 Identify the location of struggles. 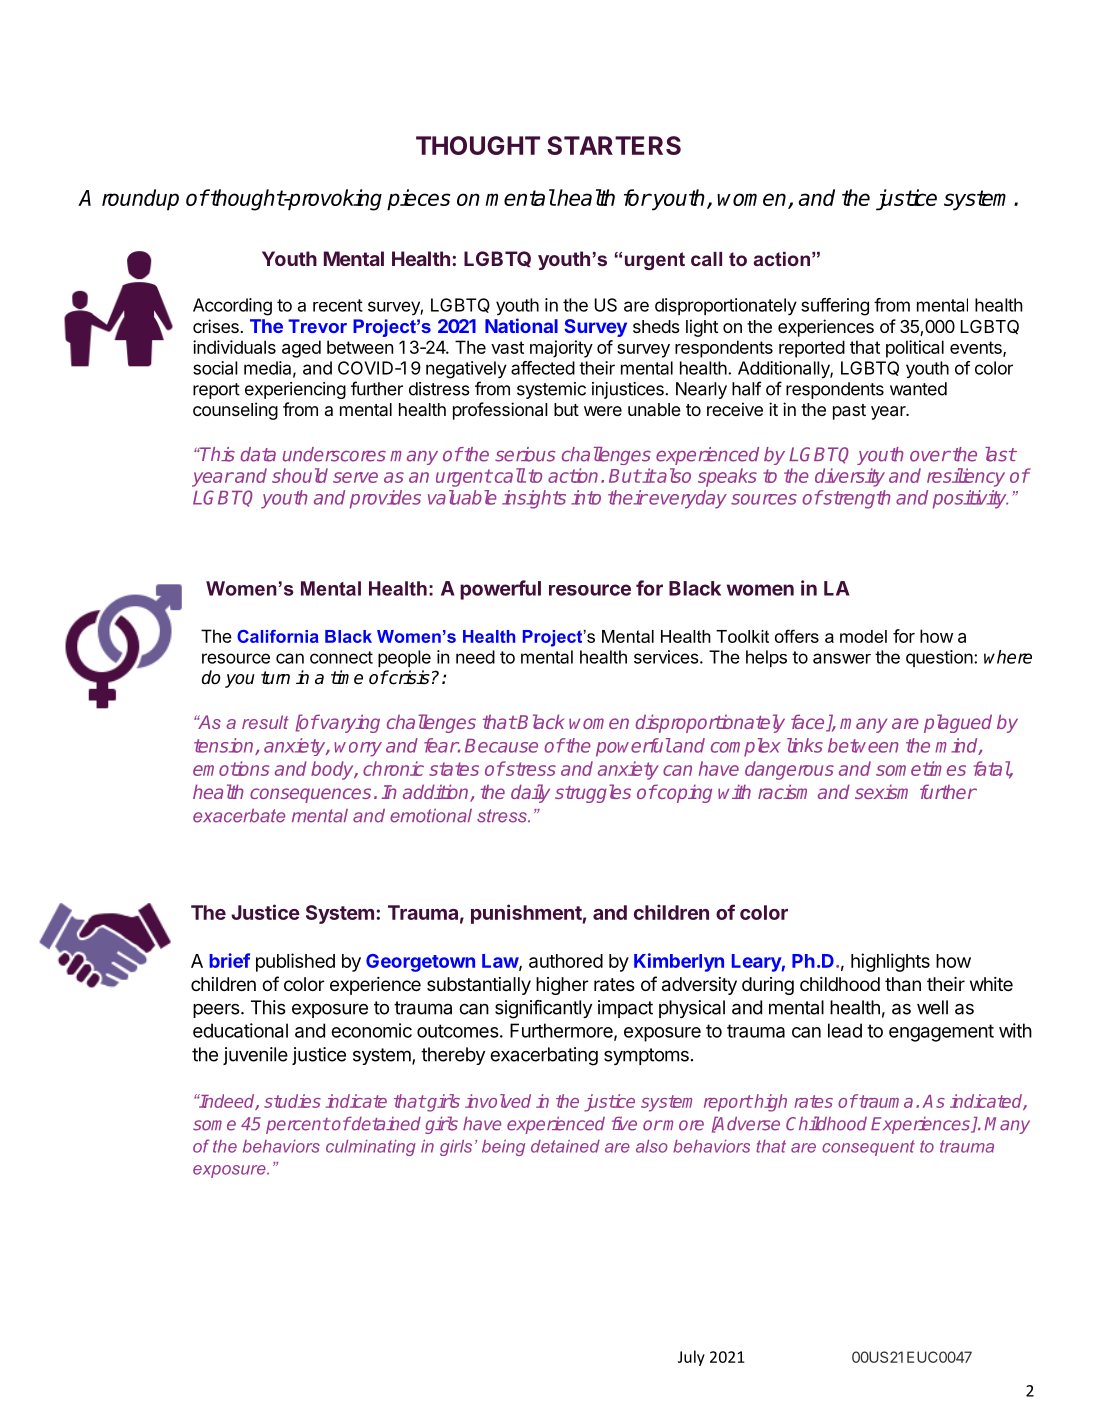
(593, 793).
